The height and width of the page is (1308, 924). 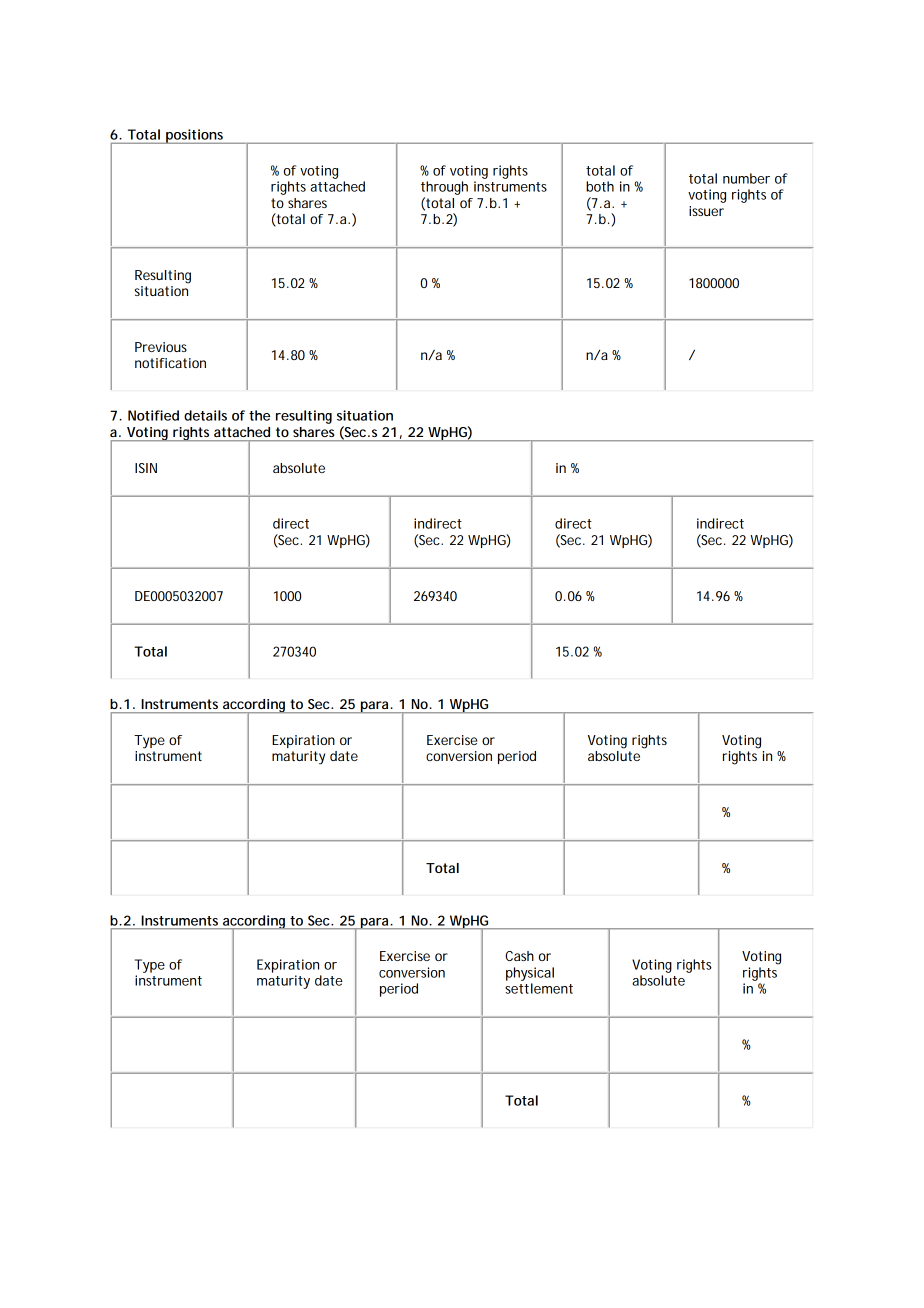 What do you see at coordinates (170, 363) in the page?
I see `notification` at bounding box center [170, 363].
